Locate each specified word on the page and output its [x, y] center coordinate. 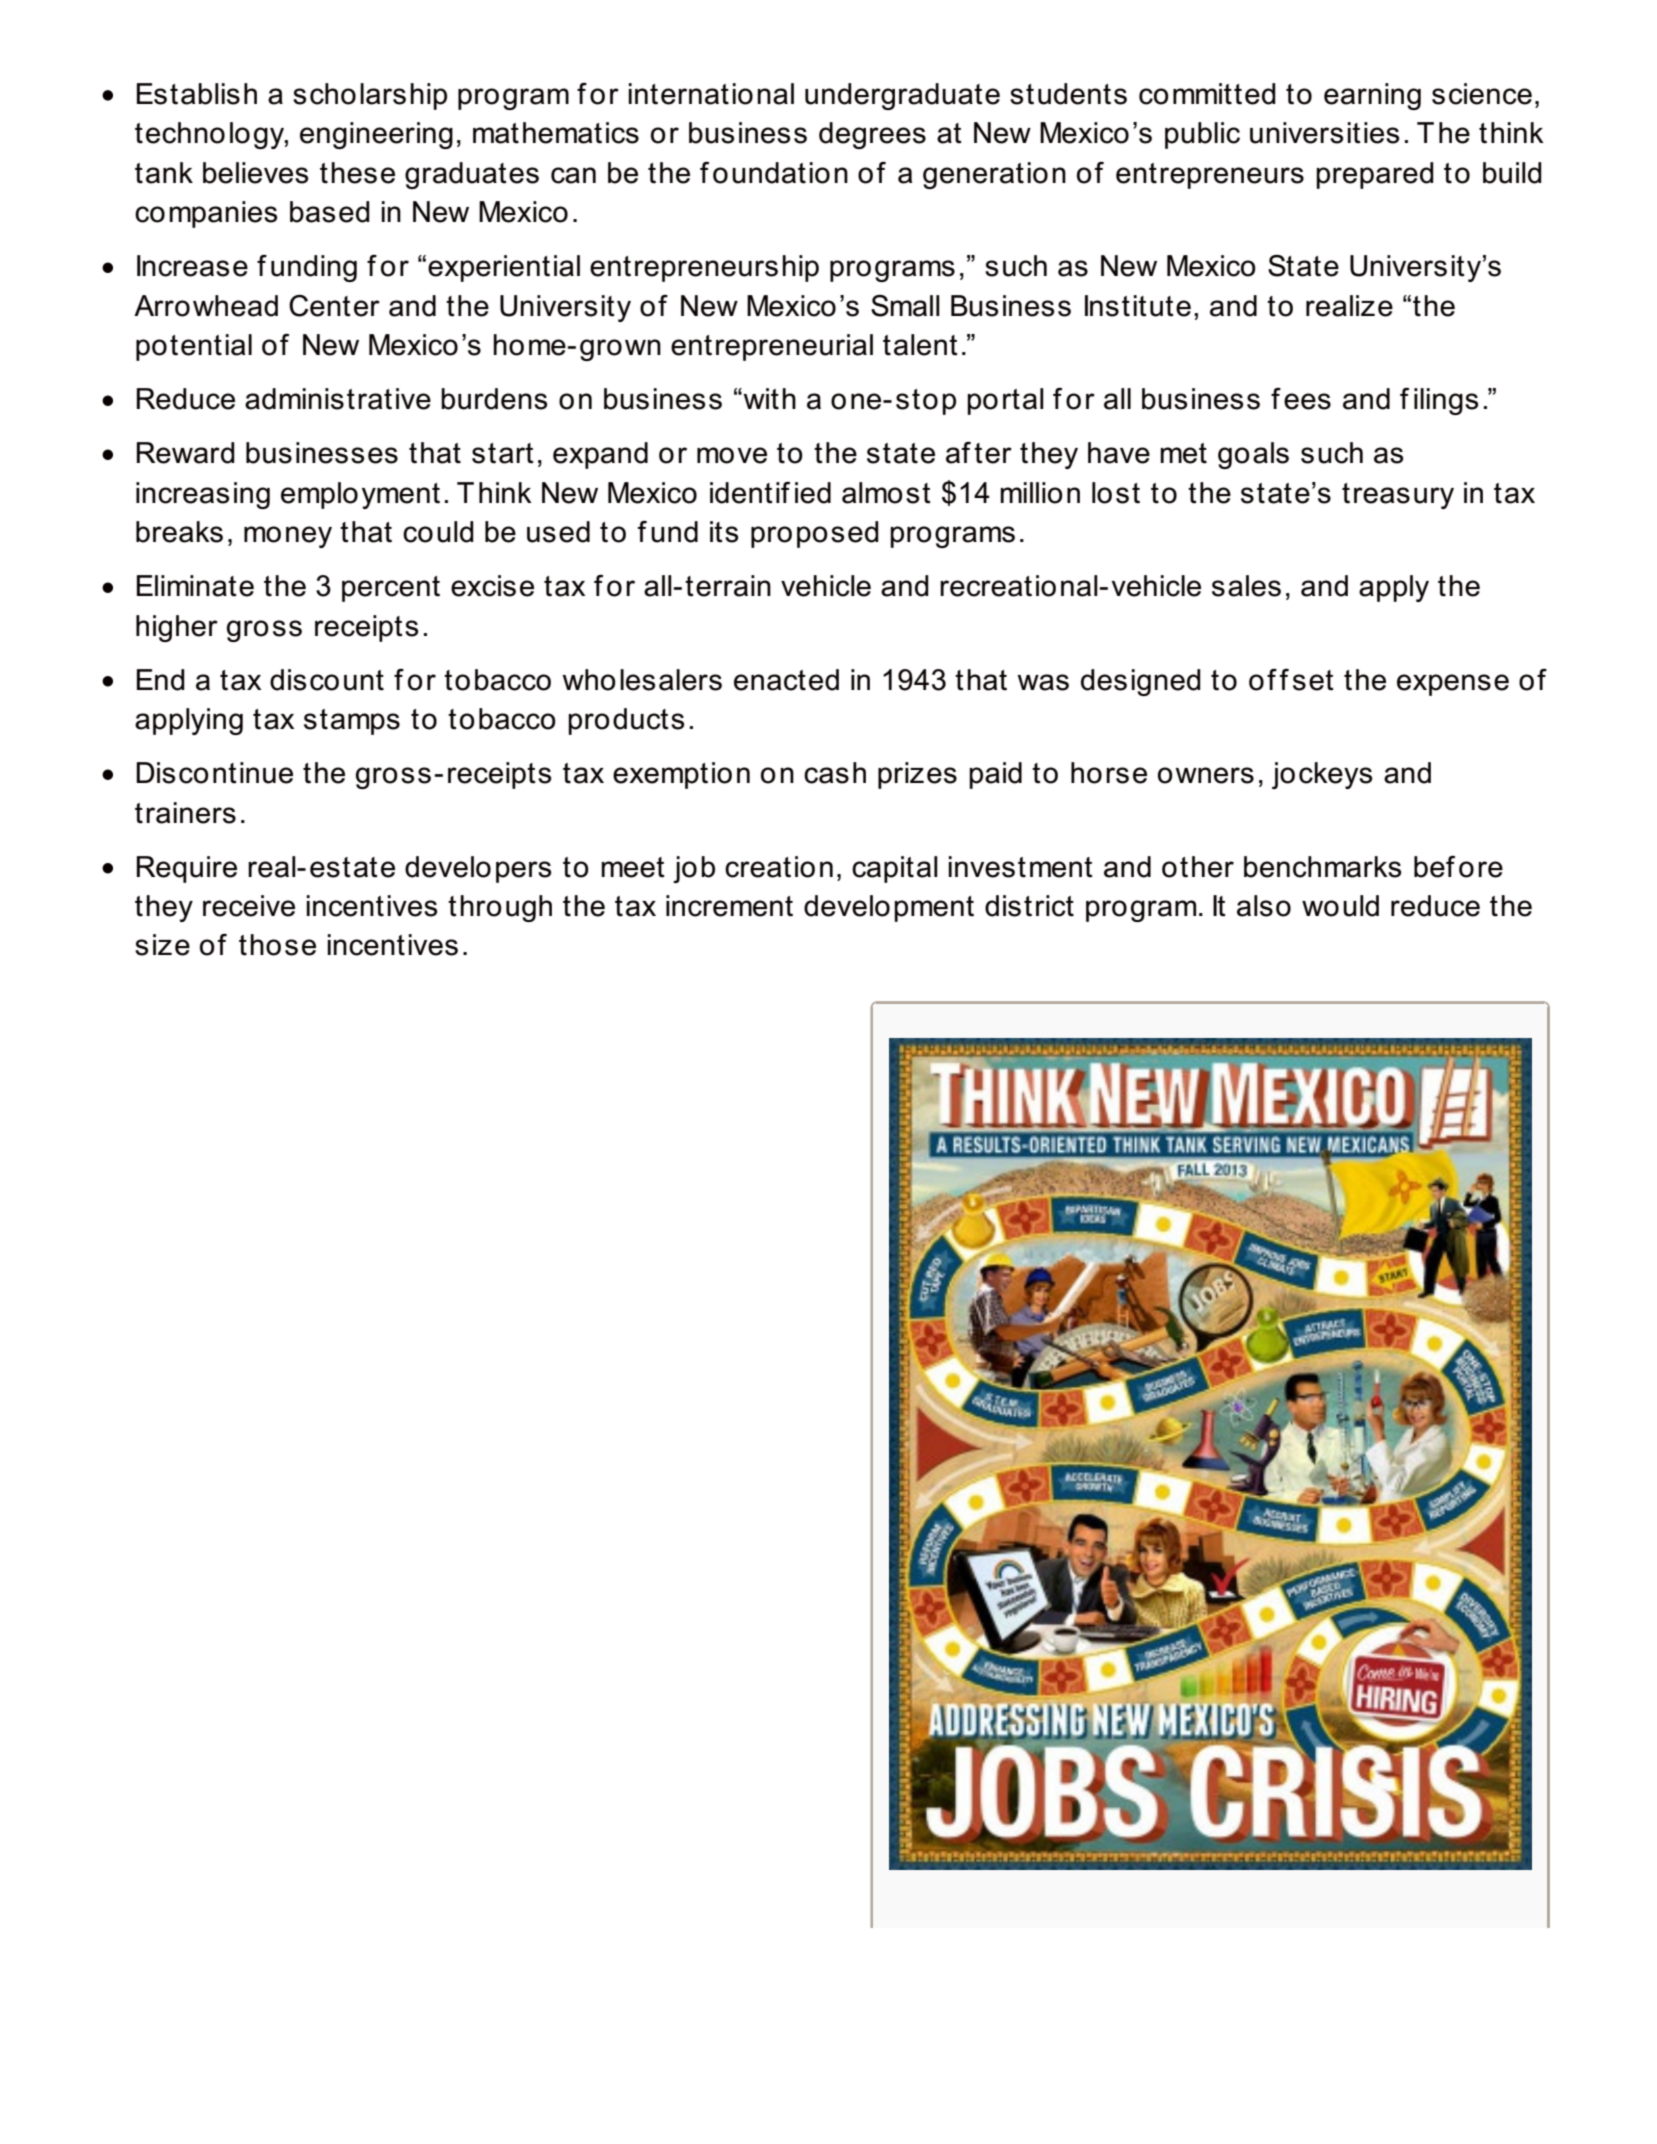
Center [334, 306]
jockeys [1322, 775]
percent [391, 589]
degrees [872, 135]
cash [835, 773]
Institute [1138, 306]
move [732, 455]
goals [1253, 455]
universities [1325, 133]
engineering [376, 135]
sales [1246, 586]
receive [249, 906]
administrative [338, 399]
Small [905, 306]
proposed [815, 534]
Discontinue [214, 773]
